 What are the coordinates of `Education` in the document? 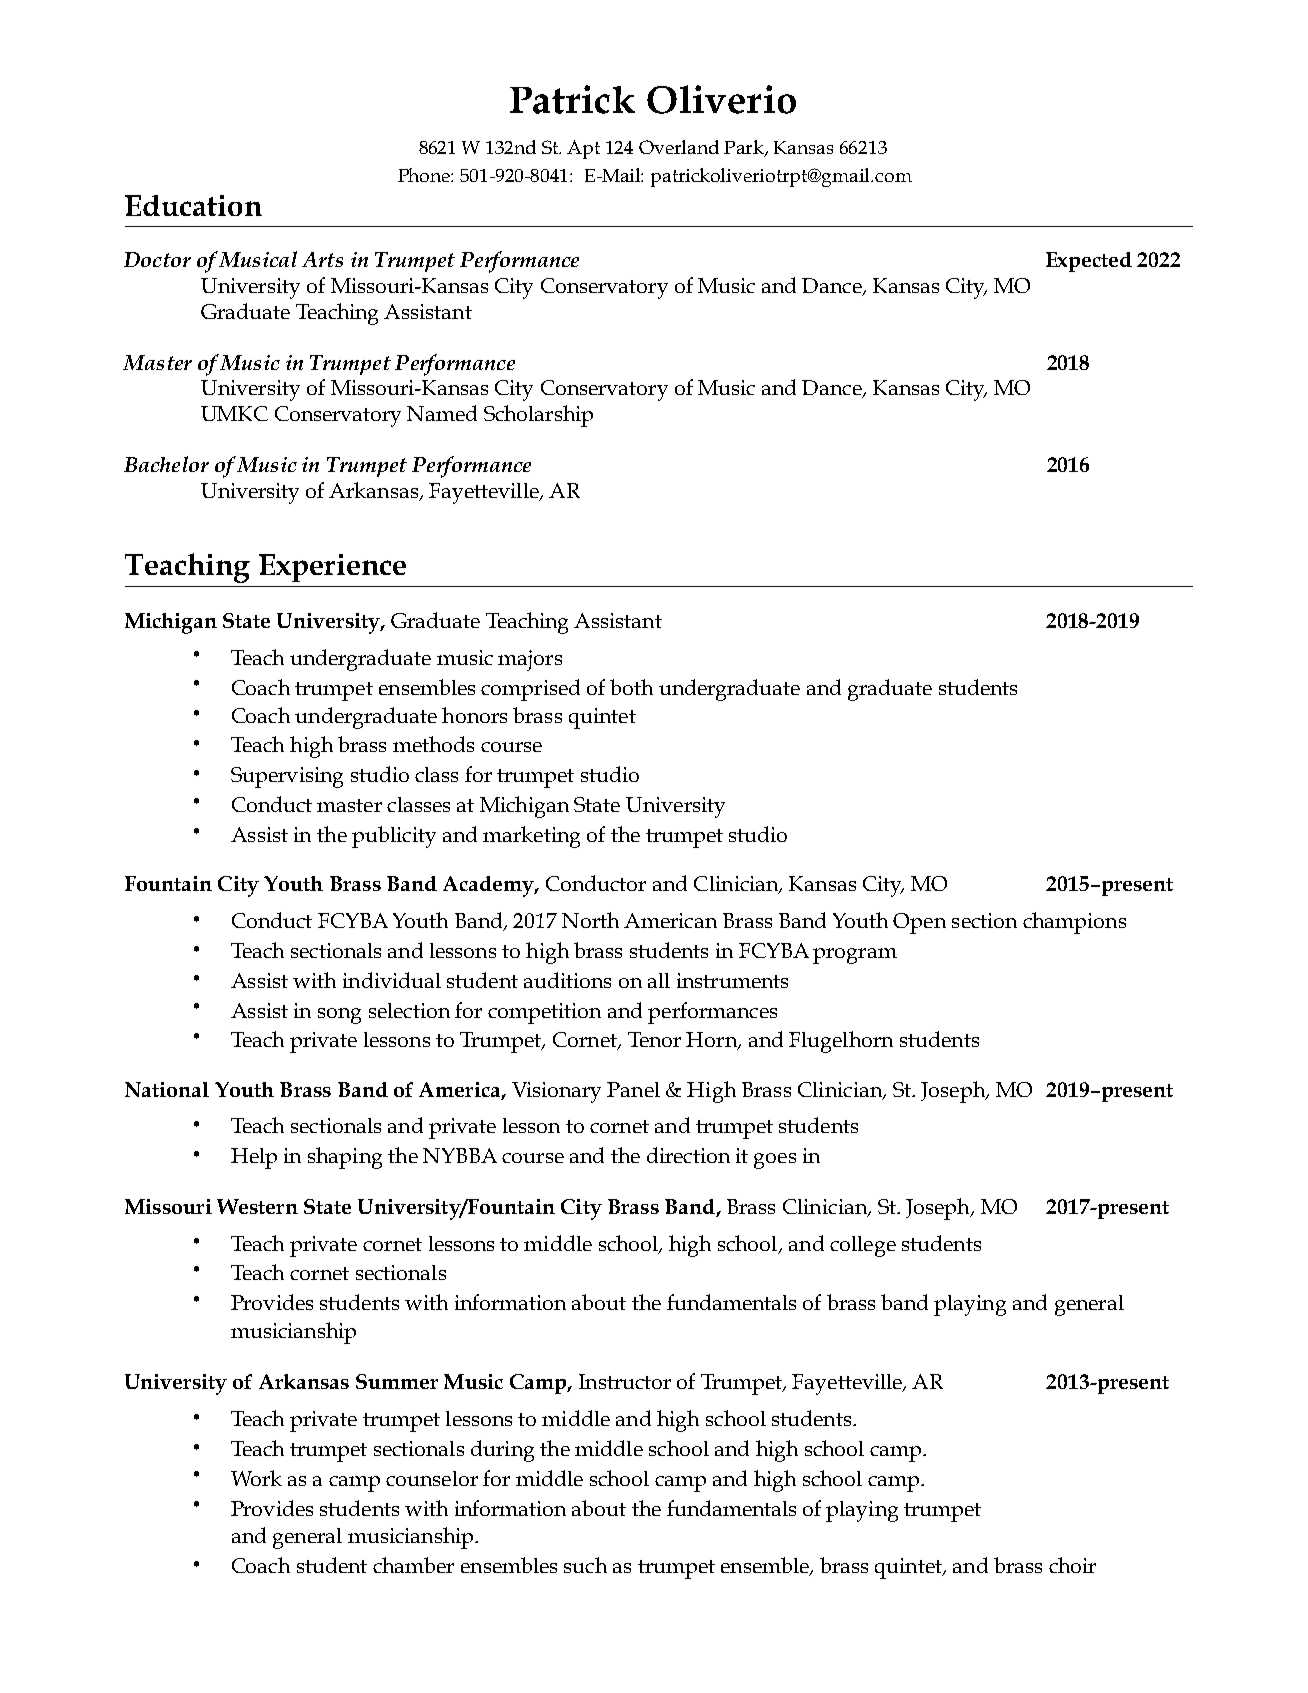 It's located at (193, 205).
